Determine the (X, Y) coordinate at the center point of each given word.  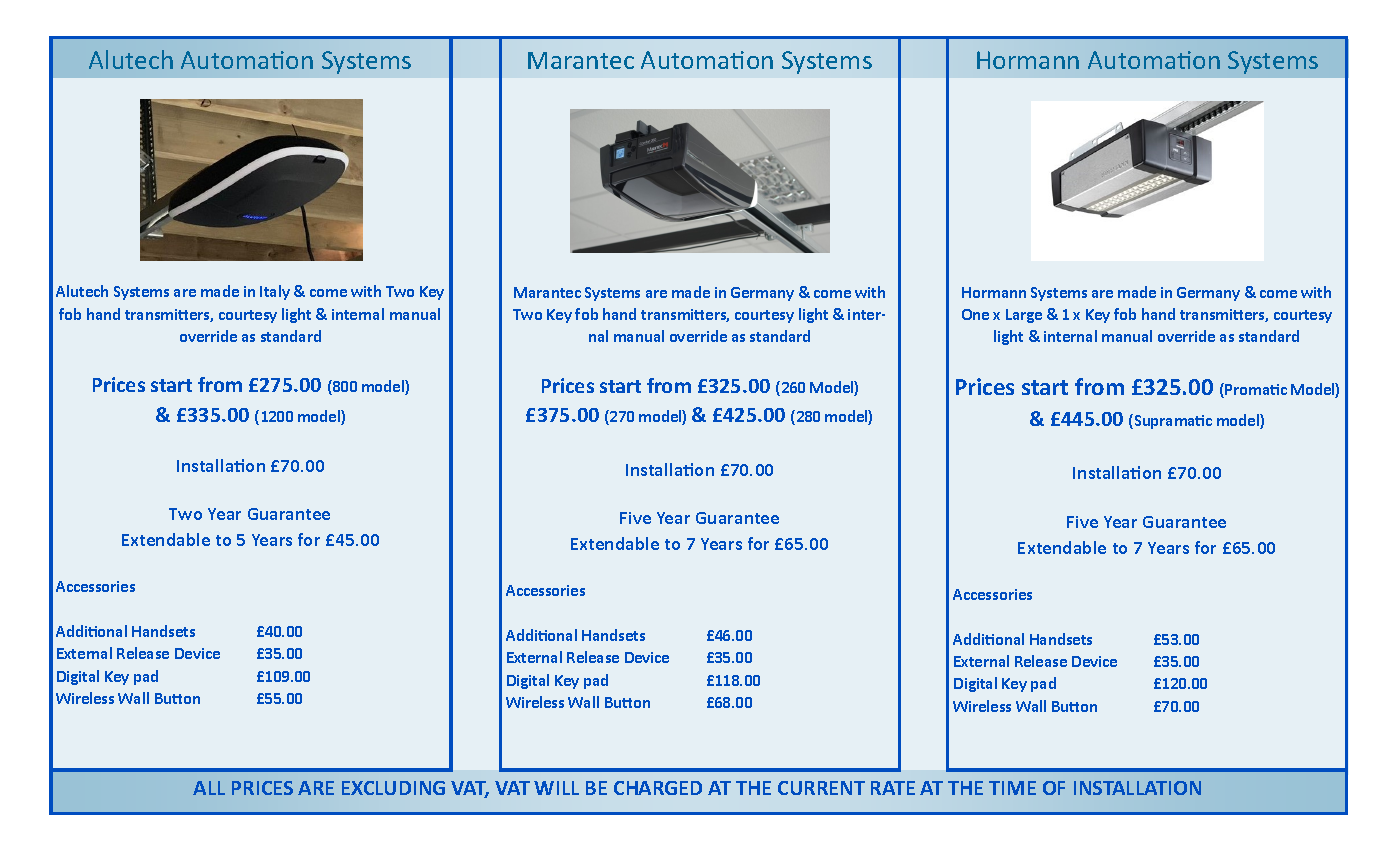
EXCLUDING (393, 788)
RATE (893, 788)
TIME (1012, 788)
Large (1024, 316)
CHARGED (658, 788)
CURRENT (821, 788)
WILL (556, 788)
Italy (275, 292)
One (975, 314)
